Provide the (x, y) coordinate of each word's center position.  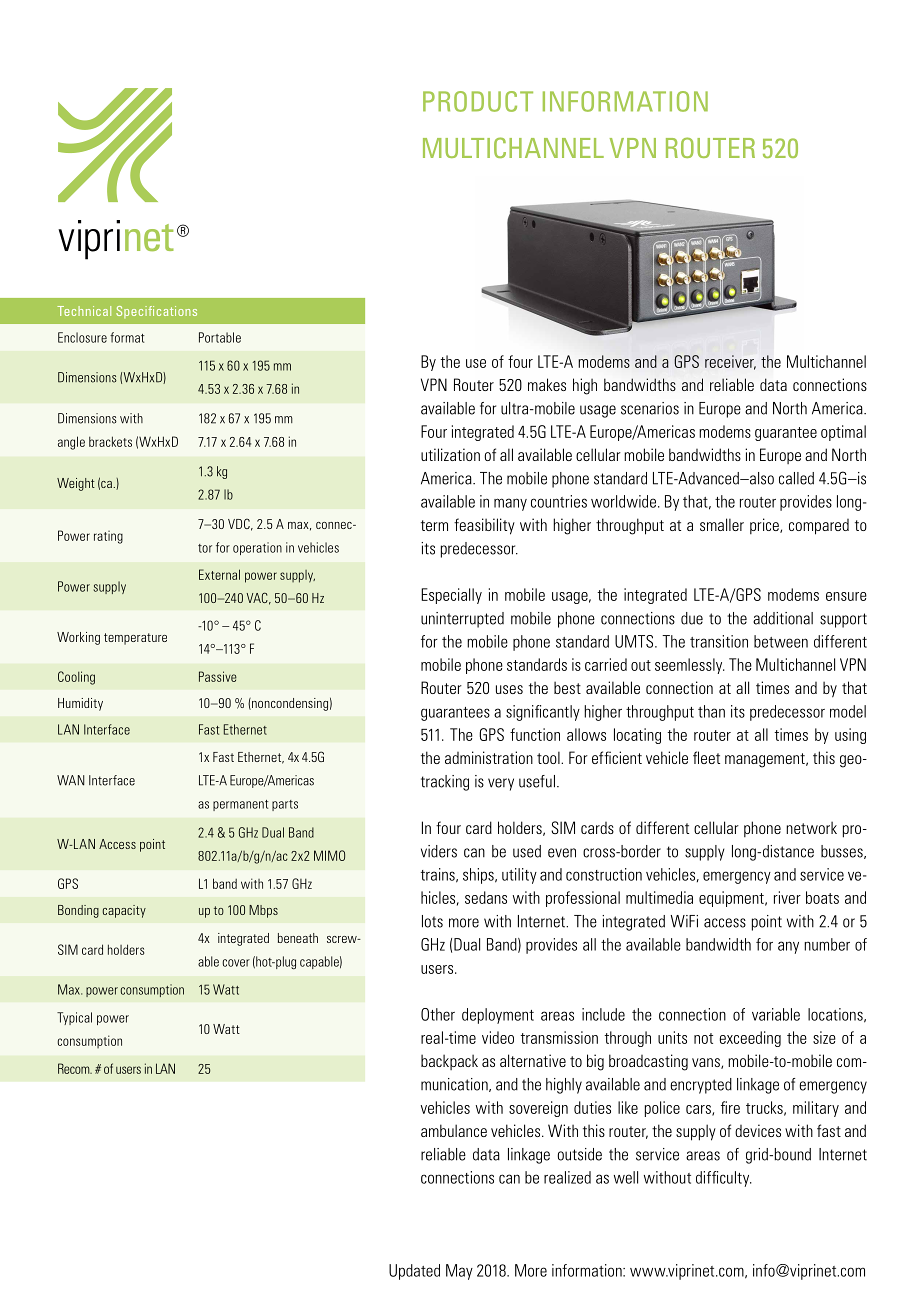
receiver (730, 362)
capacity (124, 911)
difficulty (724, 1179)
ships (479, 876)
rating (108, 537)
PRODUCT (478, 101)
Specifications (156, 312)
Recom (75, 1068)
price (765, 526)
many (510, 504)
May (459, 1272)
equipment (732, 899)
